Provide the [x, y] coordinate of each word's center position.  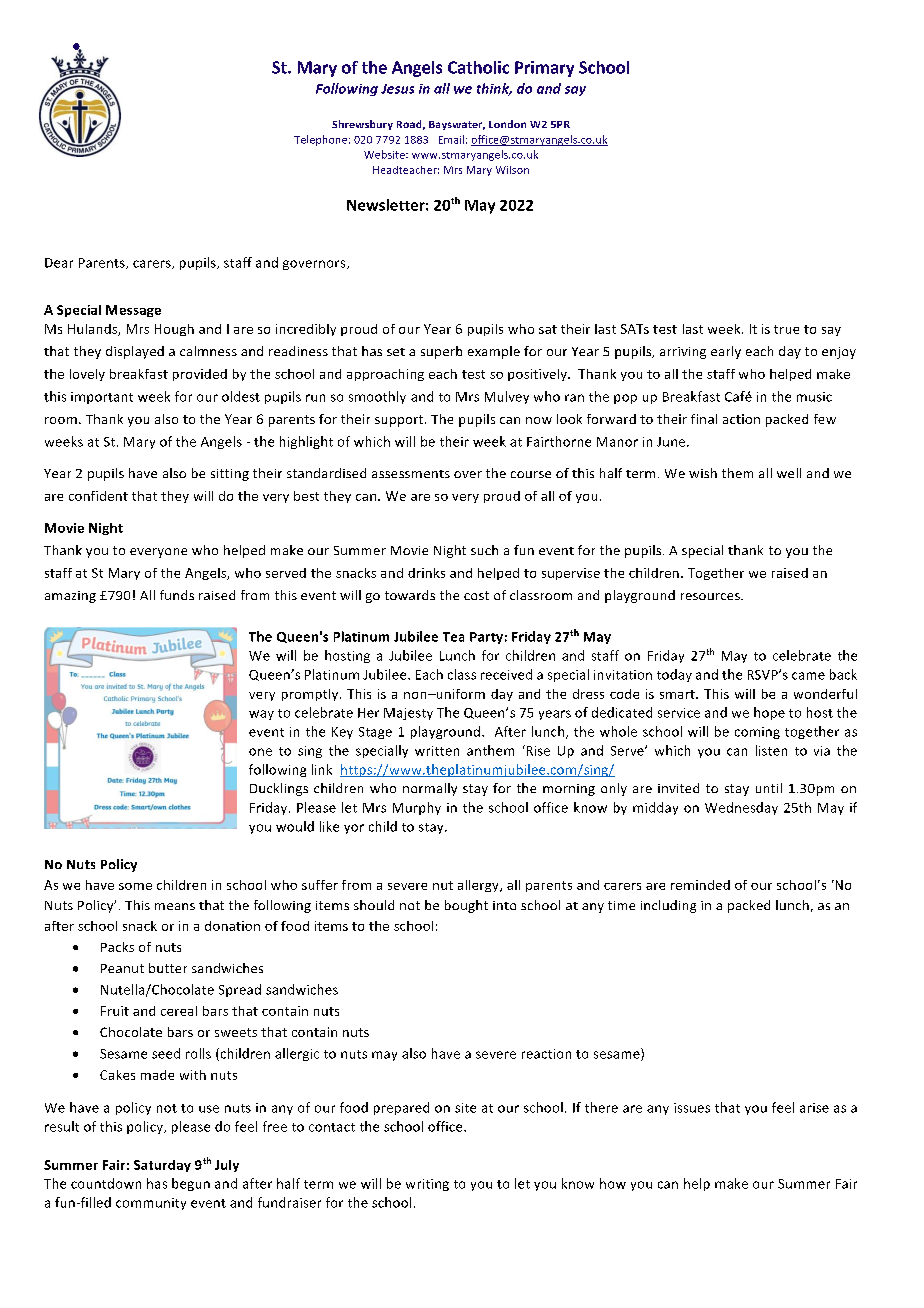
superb [441, 352]
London [507, 124]
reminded [700, 885]
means [175, 906]
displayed [135, 352]
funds [177, 595]
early [726, 352]
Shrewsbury [362, 125]
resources [711, 596]
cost [476, 595]
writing [427, 1185]
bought [466, 906]
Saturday [162, 1166]
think [494, 89]
